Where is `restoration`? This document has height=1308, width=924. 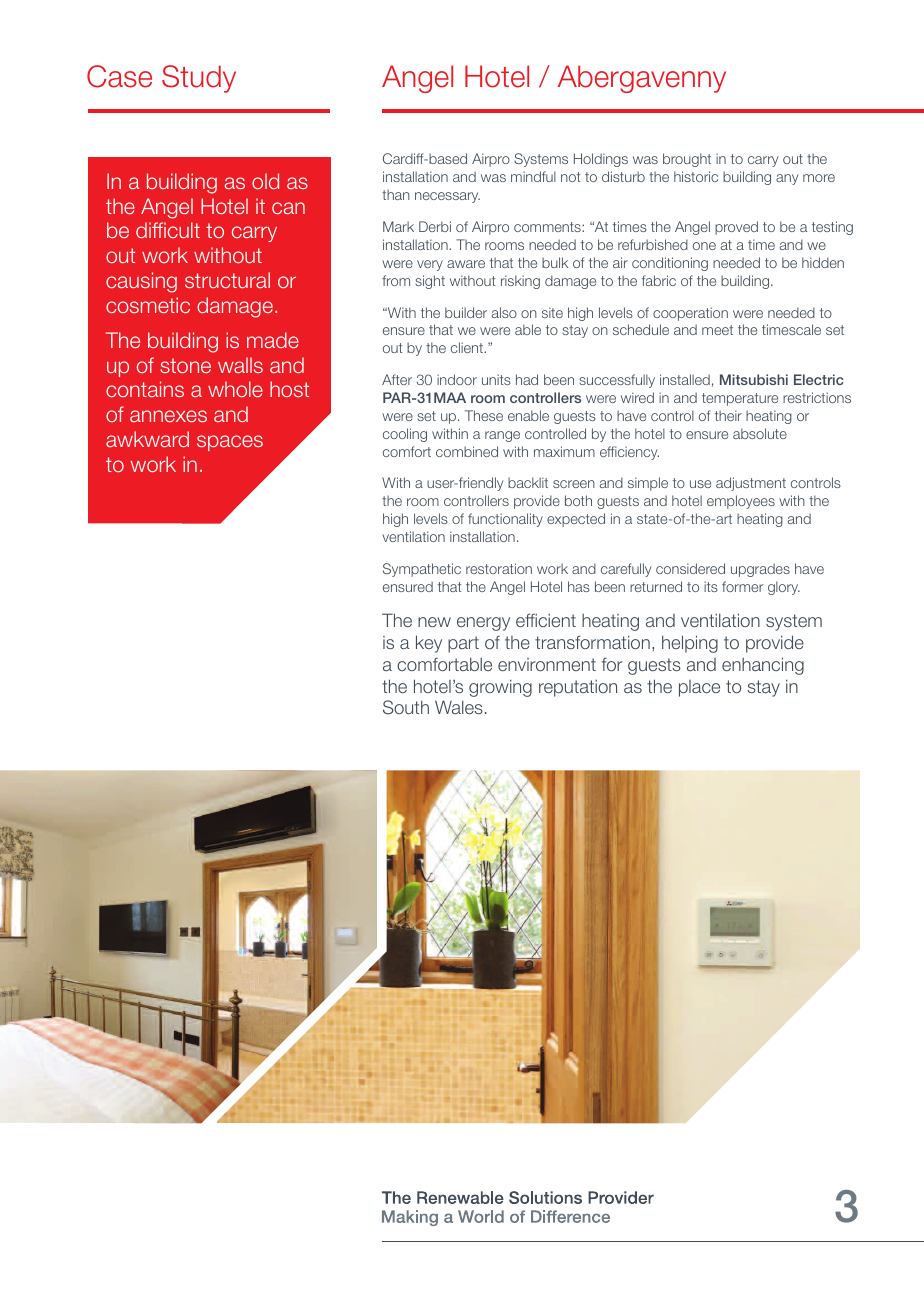 restoration is located at coordinates (499, 568).
